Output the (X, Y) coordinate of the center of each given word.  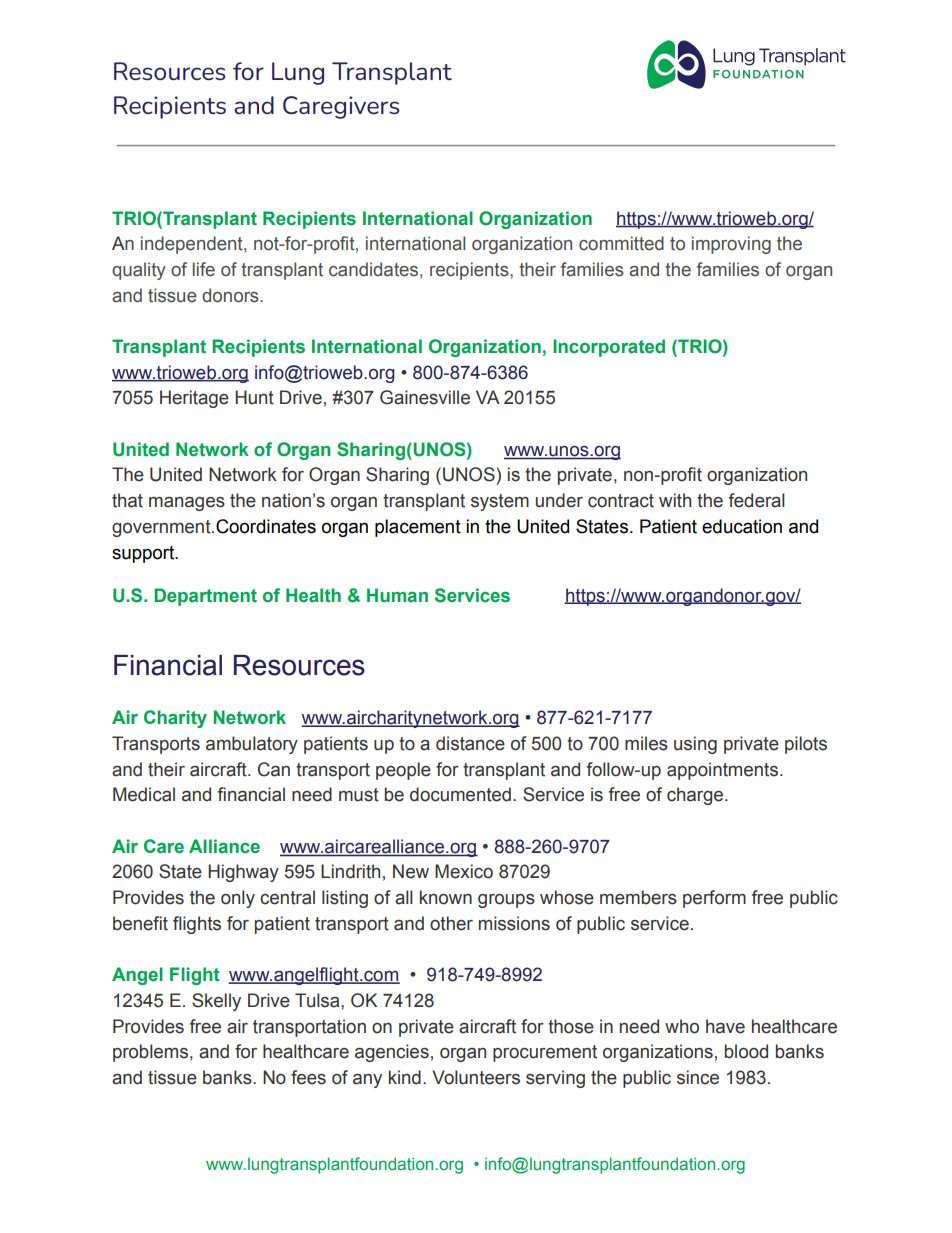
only (238, 899)
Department (205, 597)
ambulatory (252, 745)
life (204, 269)
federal (757, 500)
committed (621, 243)
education (742, 526)
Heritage (194, 399)
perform (714, 899)
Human (397, 595)
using (695, 745)
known (446, 897)
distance (470, 743)
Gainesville (425, 397)
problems (150, 1053)
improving (731, 245)
